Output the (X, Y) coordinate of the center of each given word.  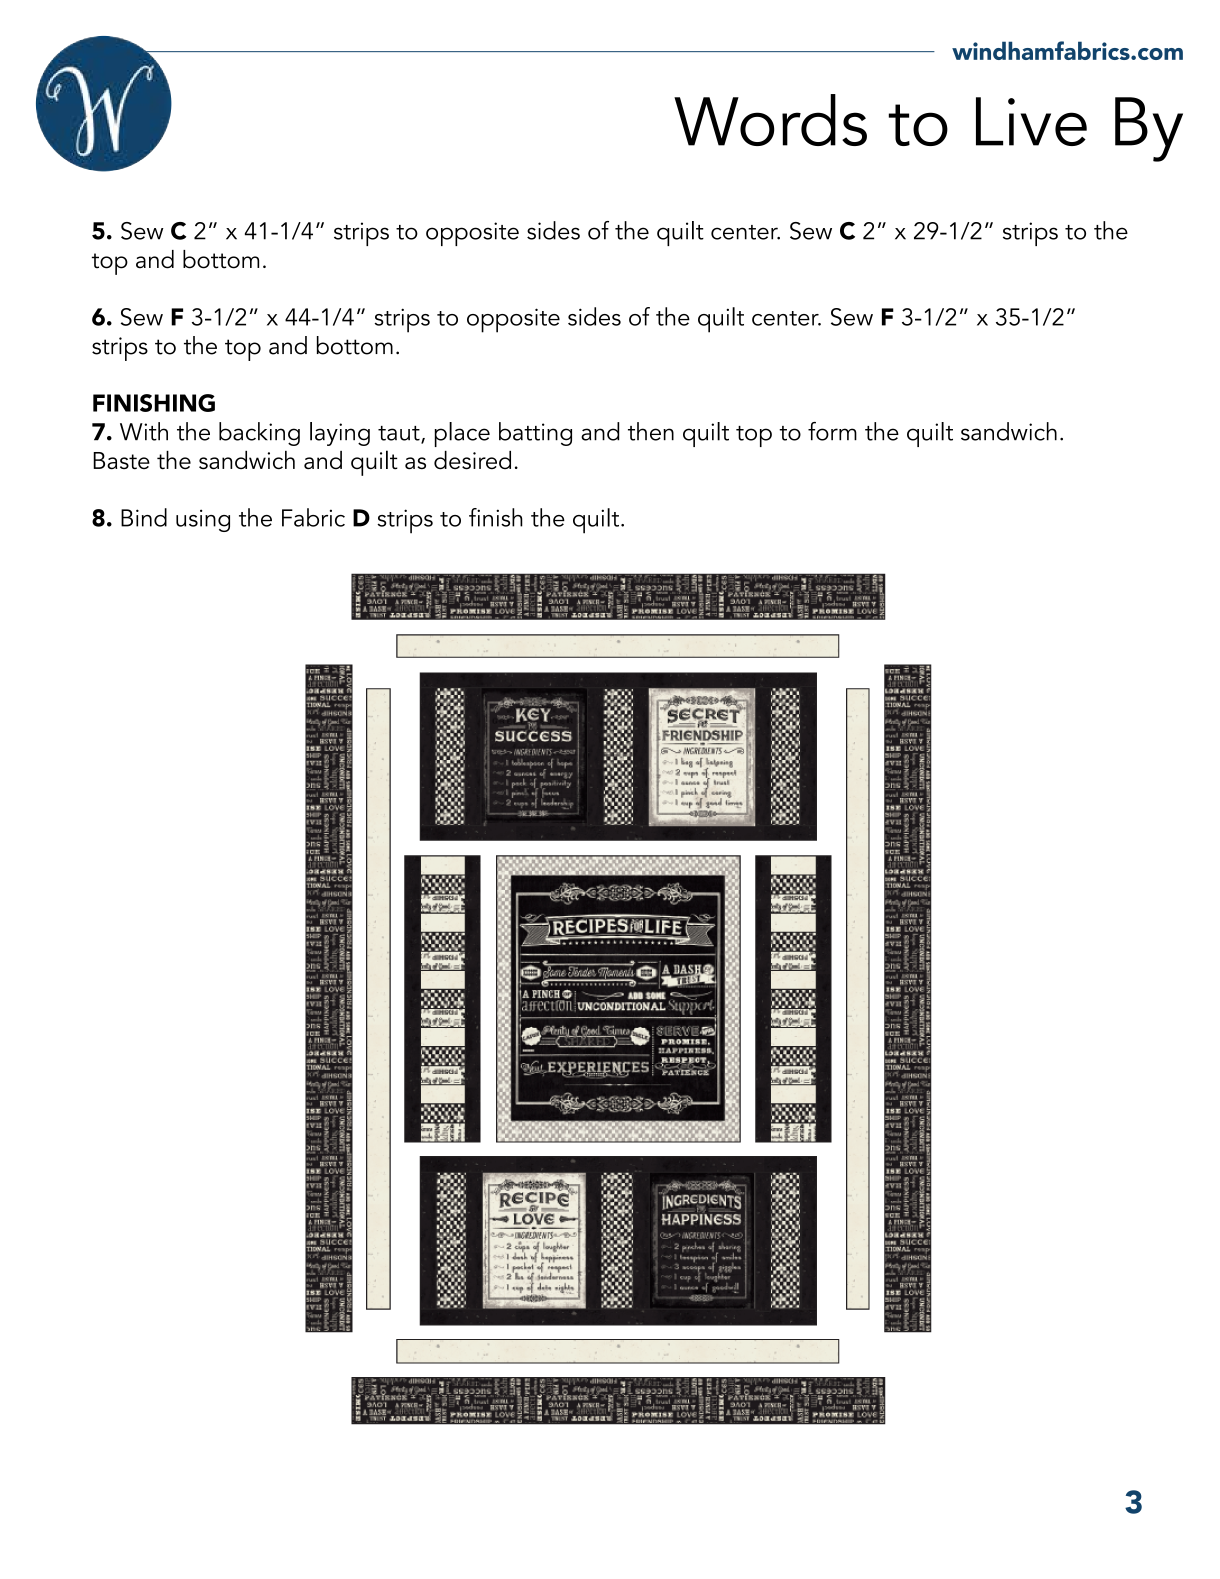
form (832, 431)
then (651, 431)
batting (535, 434)
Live (1031, 121)
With (144, 431)
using (203, 520)
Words (770, 120)
